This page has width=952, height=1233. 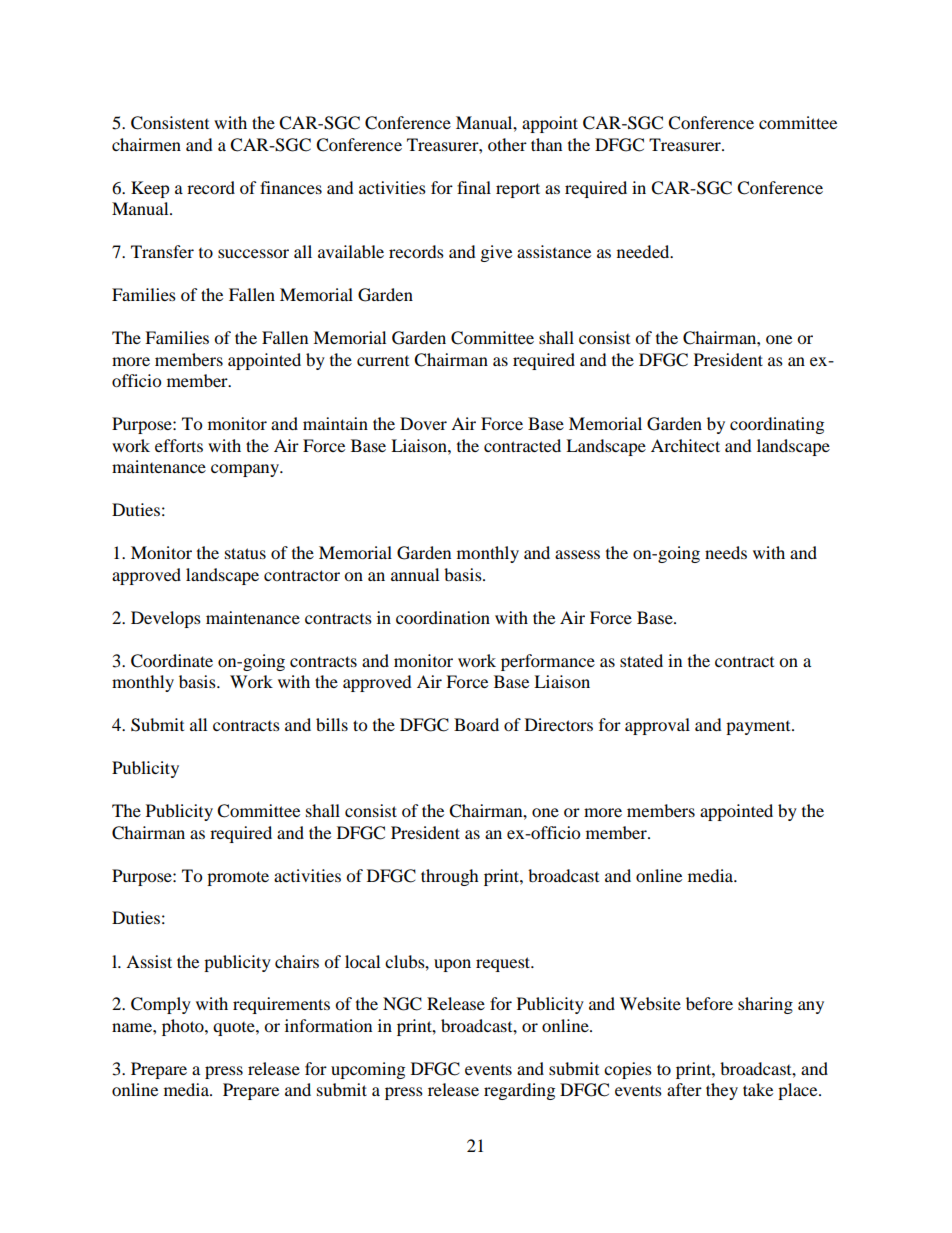 What do you see at coordinates (150, 189) in the page?
I see `Keep` at bounding box center [150, 189].
